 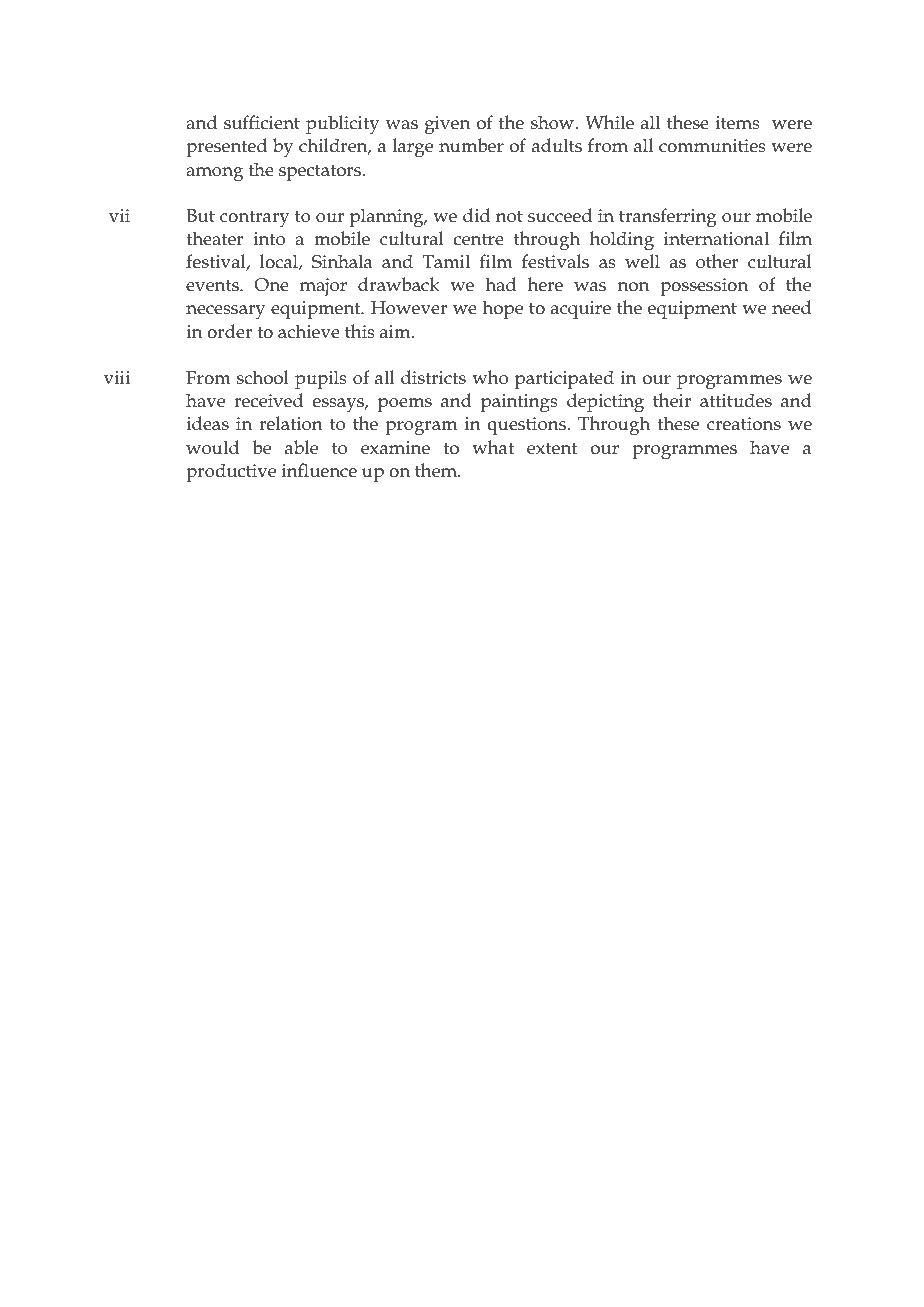 What do you see at coordinates (226, 147) in the screenshot?
I see `presented` at bounding box center [226, 147].
